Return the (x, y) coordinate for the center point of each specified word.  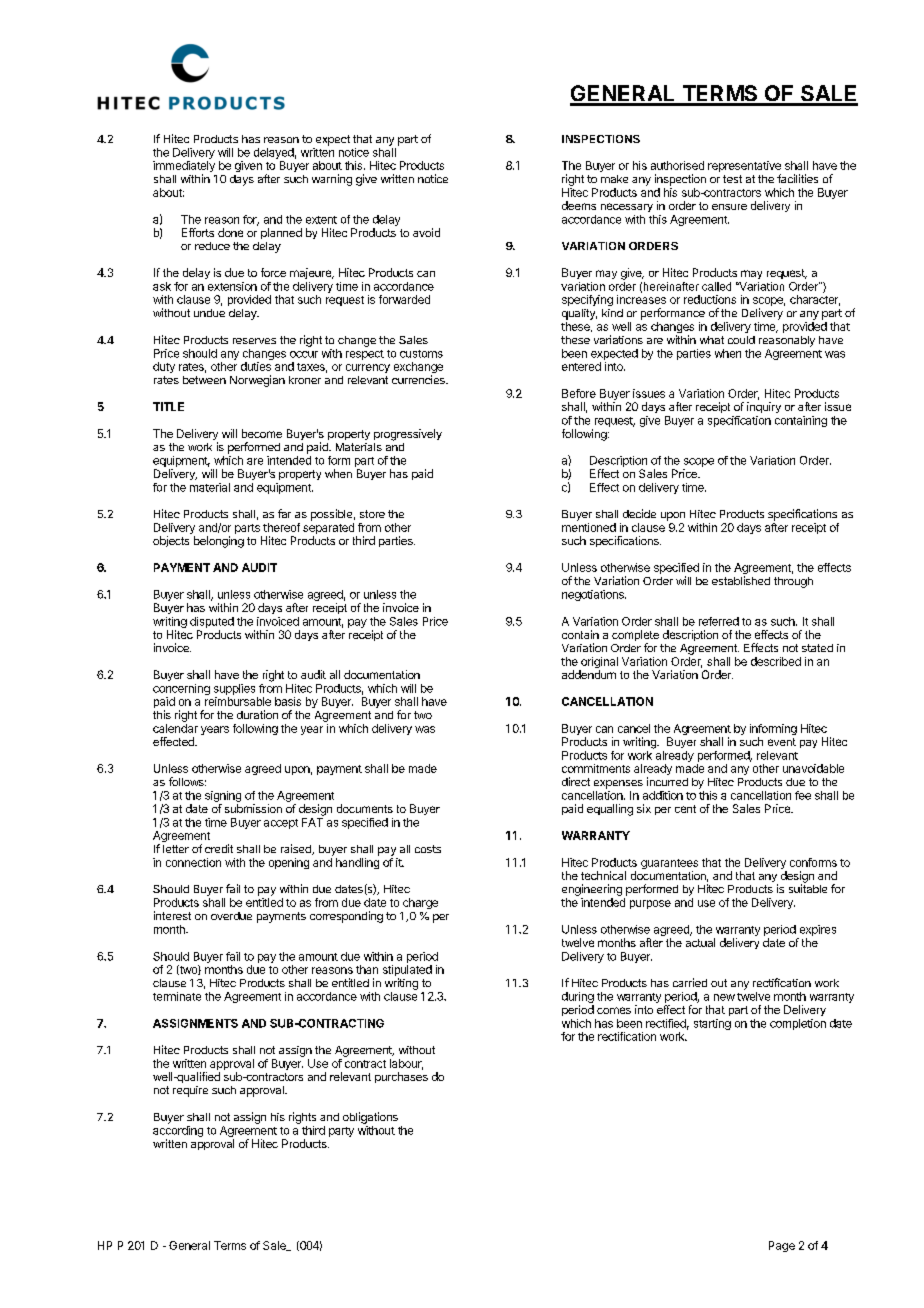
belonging (219, 542)
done (230, 232)
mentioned (589, 527)
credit (219, 848)
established (741, 580)
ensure (729, 207)
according (178, 1133)
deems (579, 205)
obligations (370, 1118)
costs (428, 849)
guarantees (669, 865)
